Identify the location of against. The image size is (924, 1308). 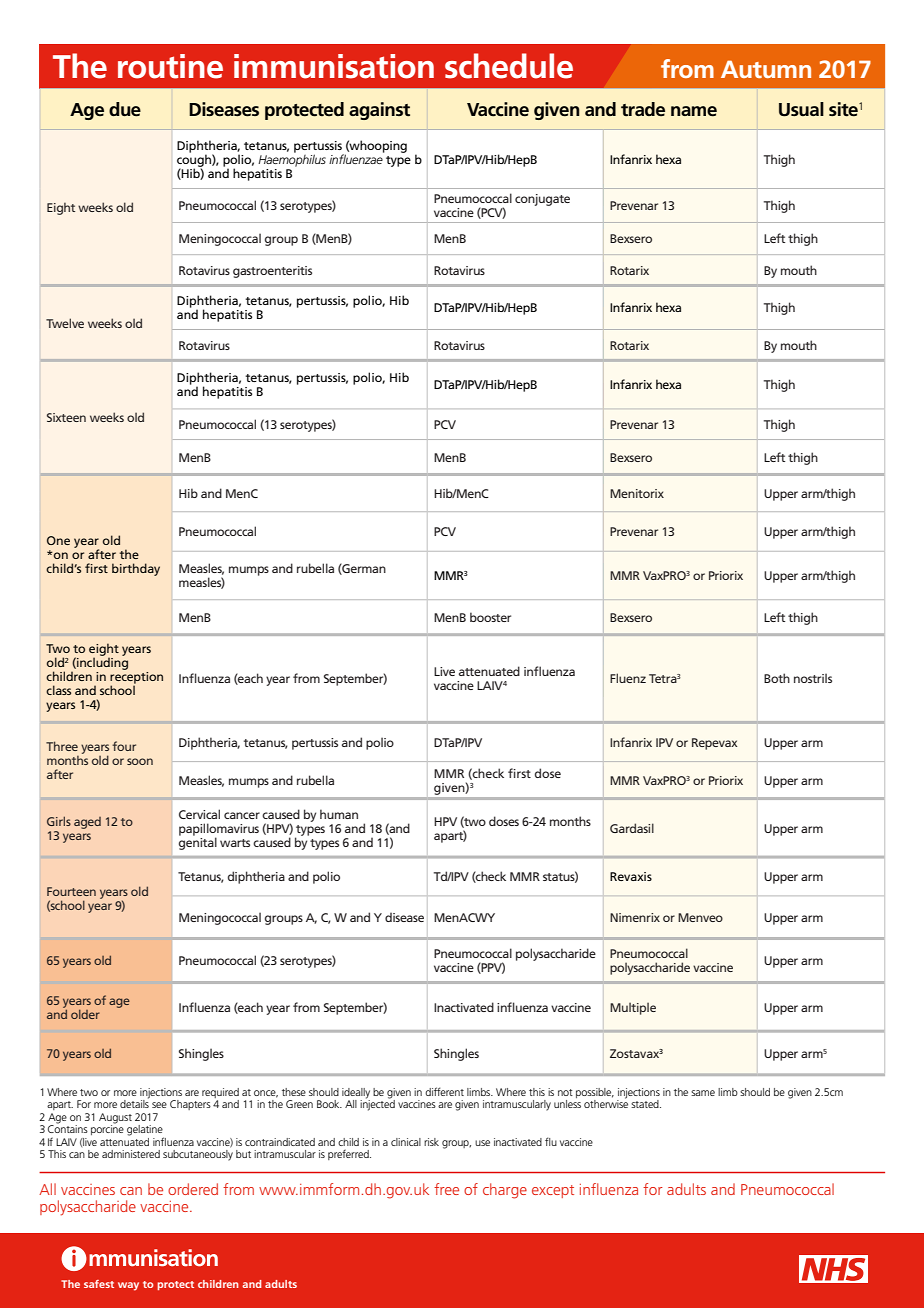
(379, 111).
